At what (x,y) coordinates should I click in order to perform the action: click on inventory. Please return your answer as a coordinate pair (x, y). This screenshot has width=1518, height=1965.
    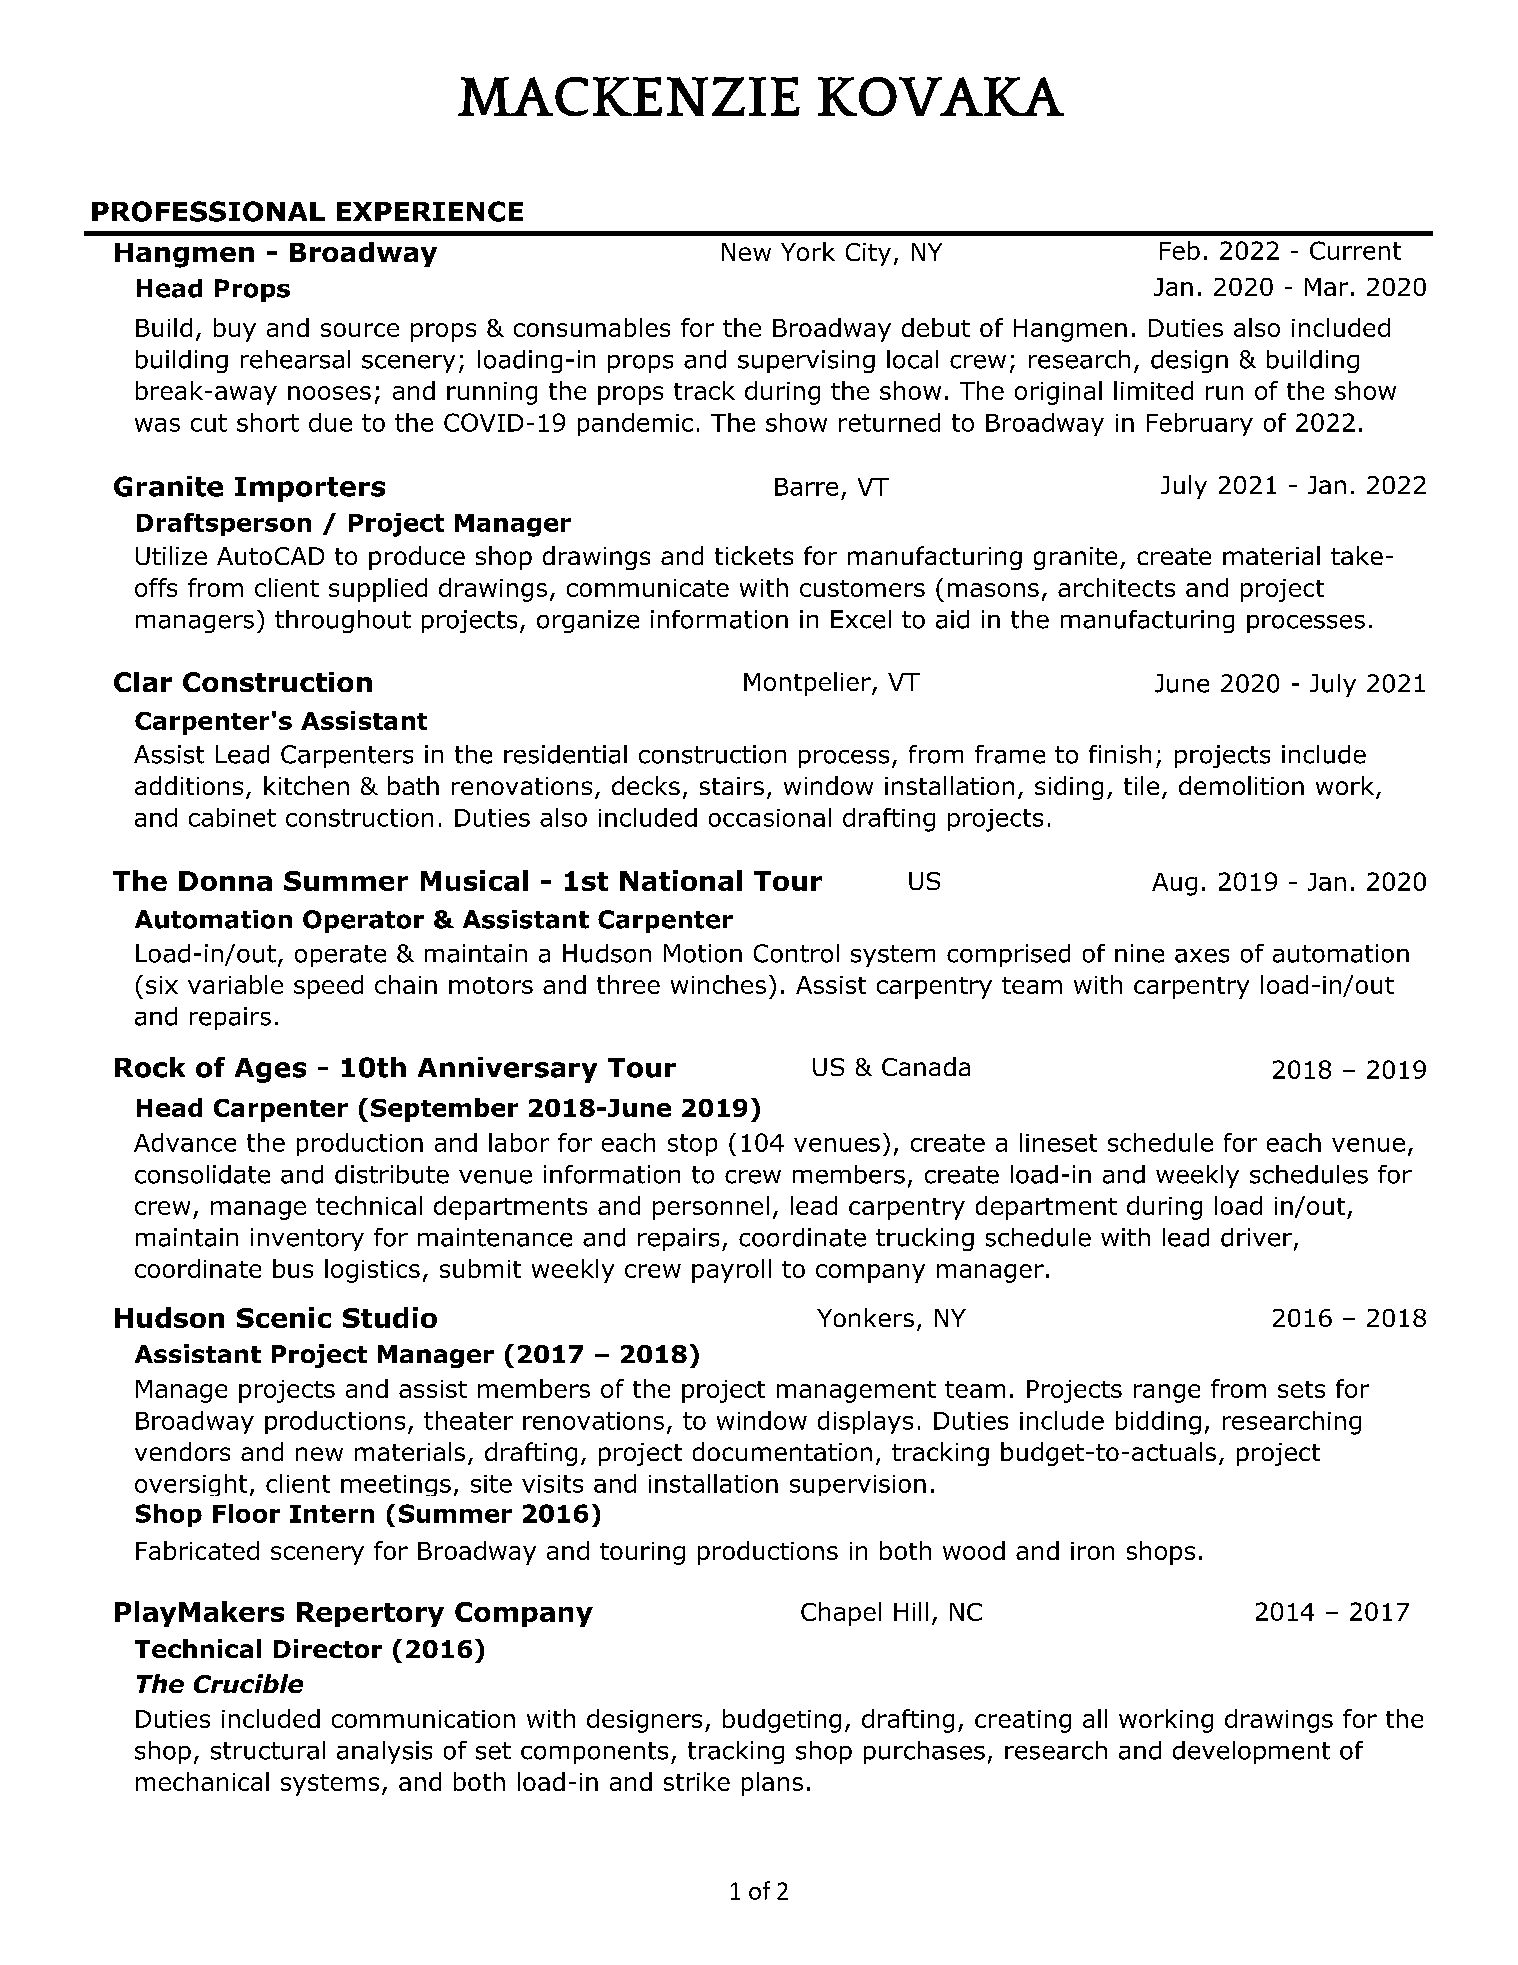
    Looking at the image, I should click on (307, 1239).
